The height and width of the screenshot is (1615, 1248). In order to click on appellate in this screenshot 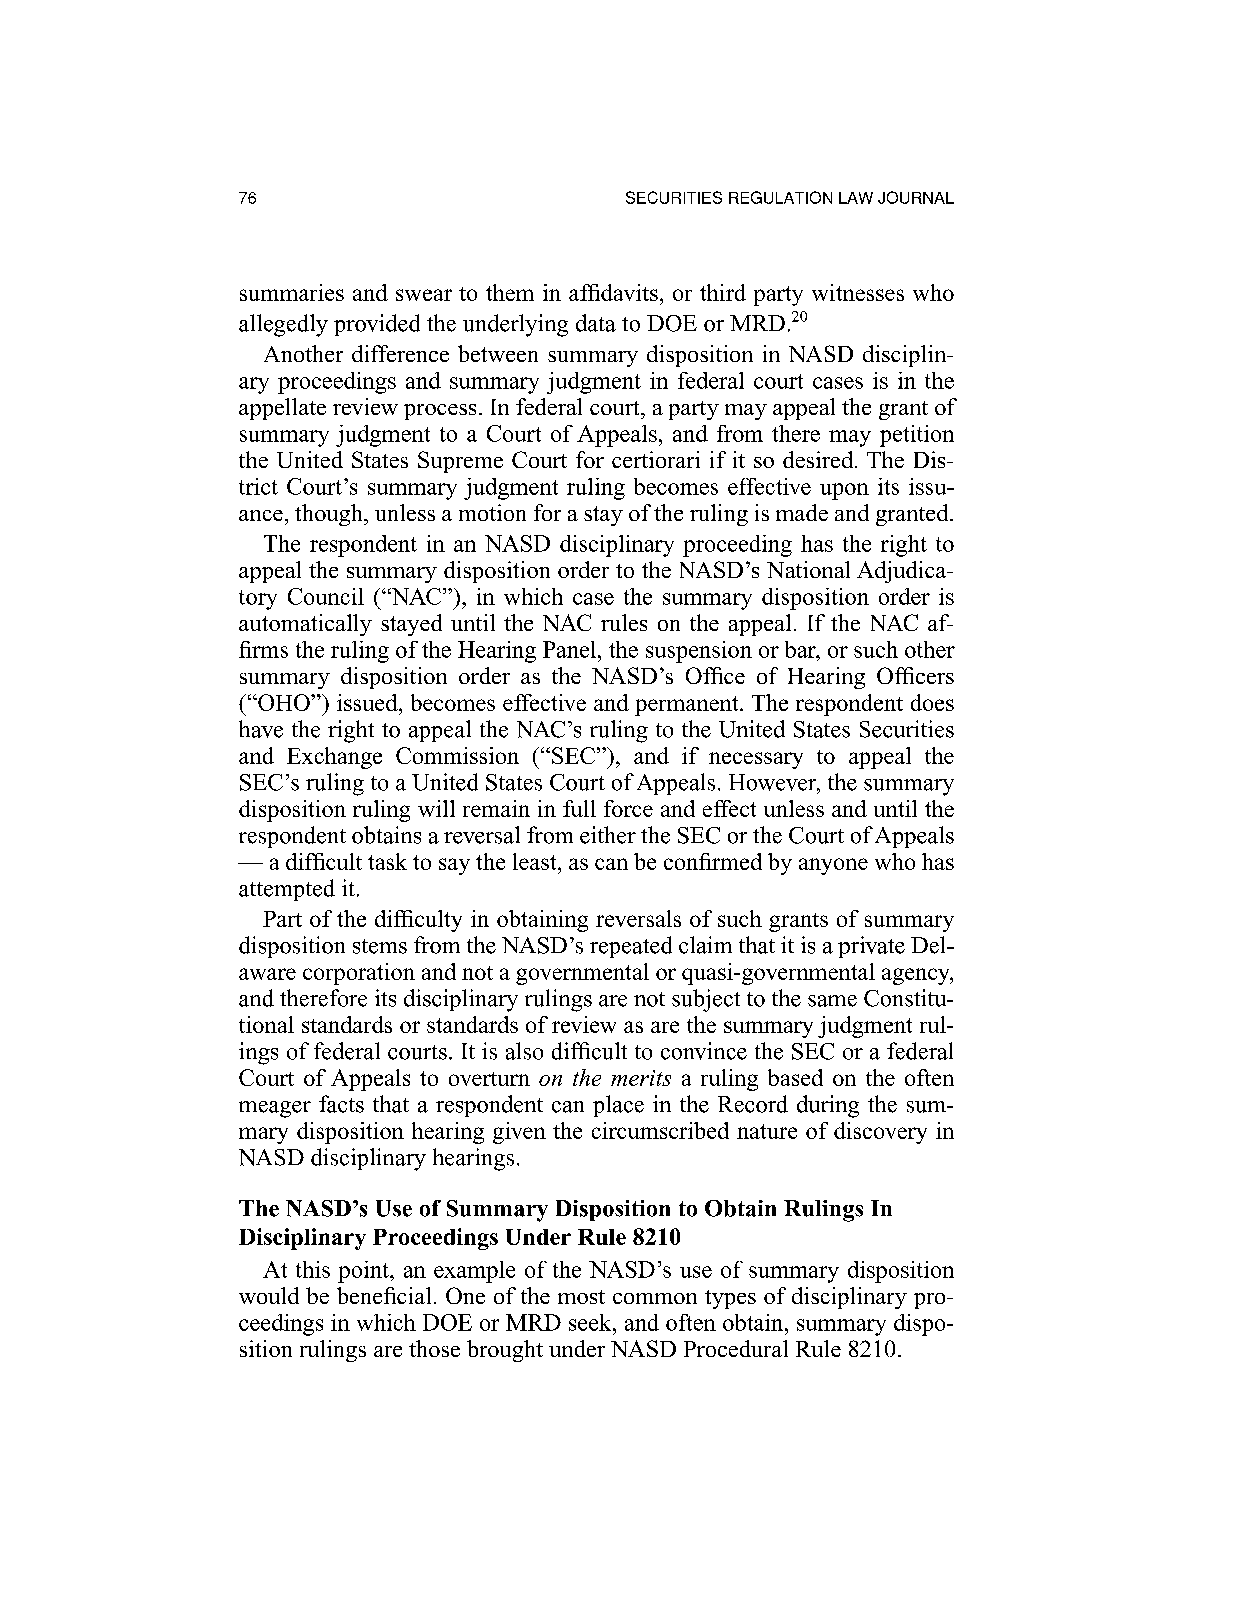, I will do `click(282, 409)`.
